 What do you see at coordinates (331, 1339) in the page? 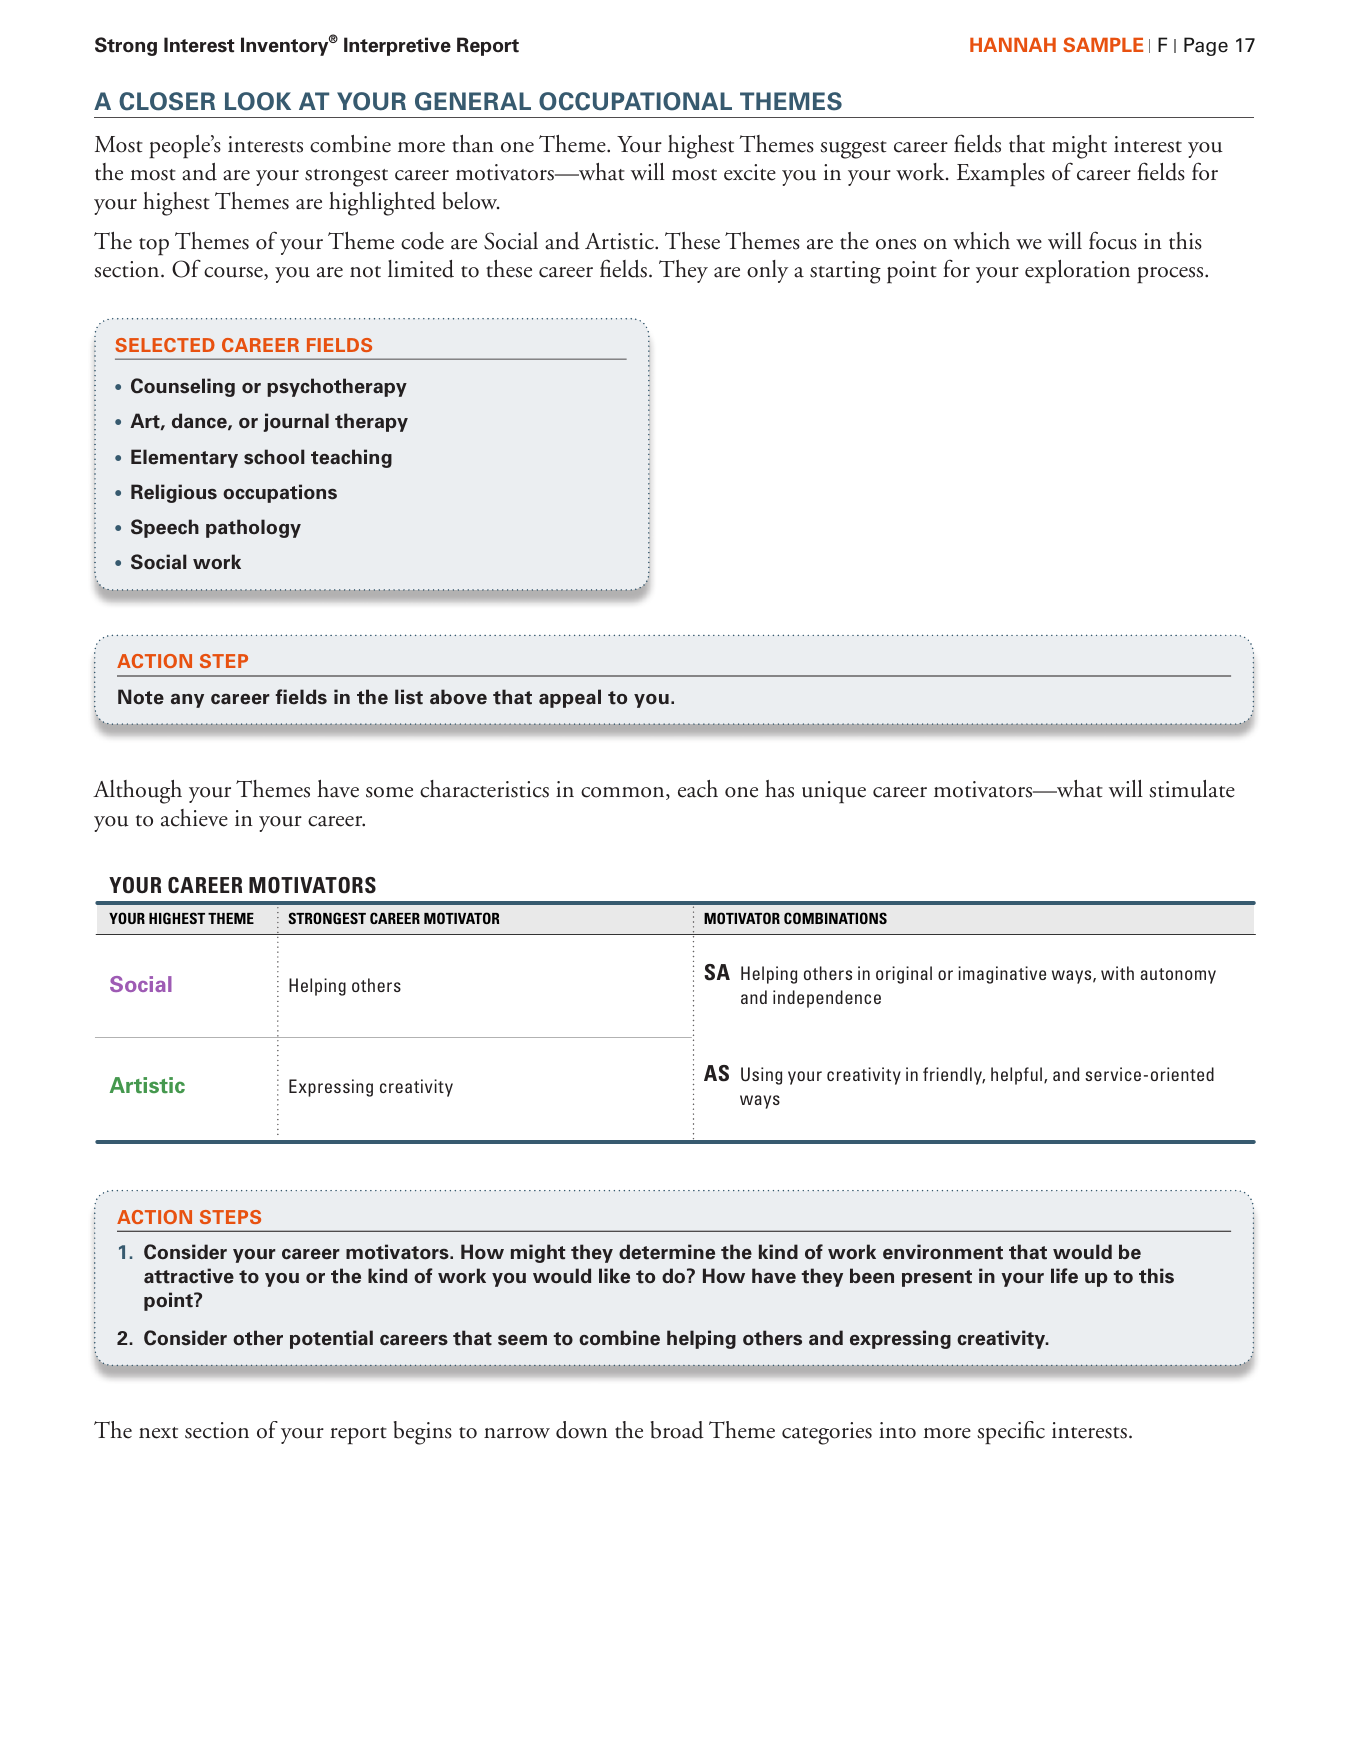
I see `potential` at bounding box center [331, 1339].
